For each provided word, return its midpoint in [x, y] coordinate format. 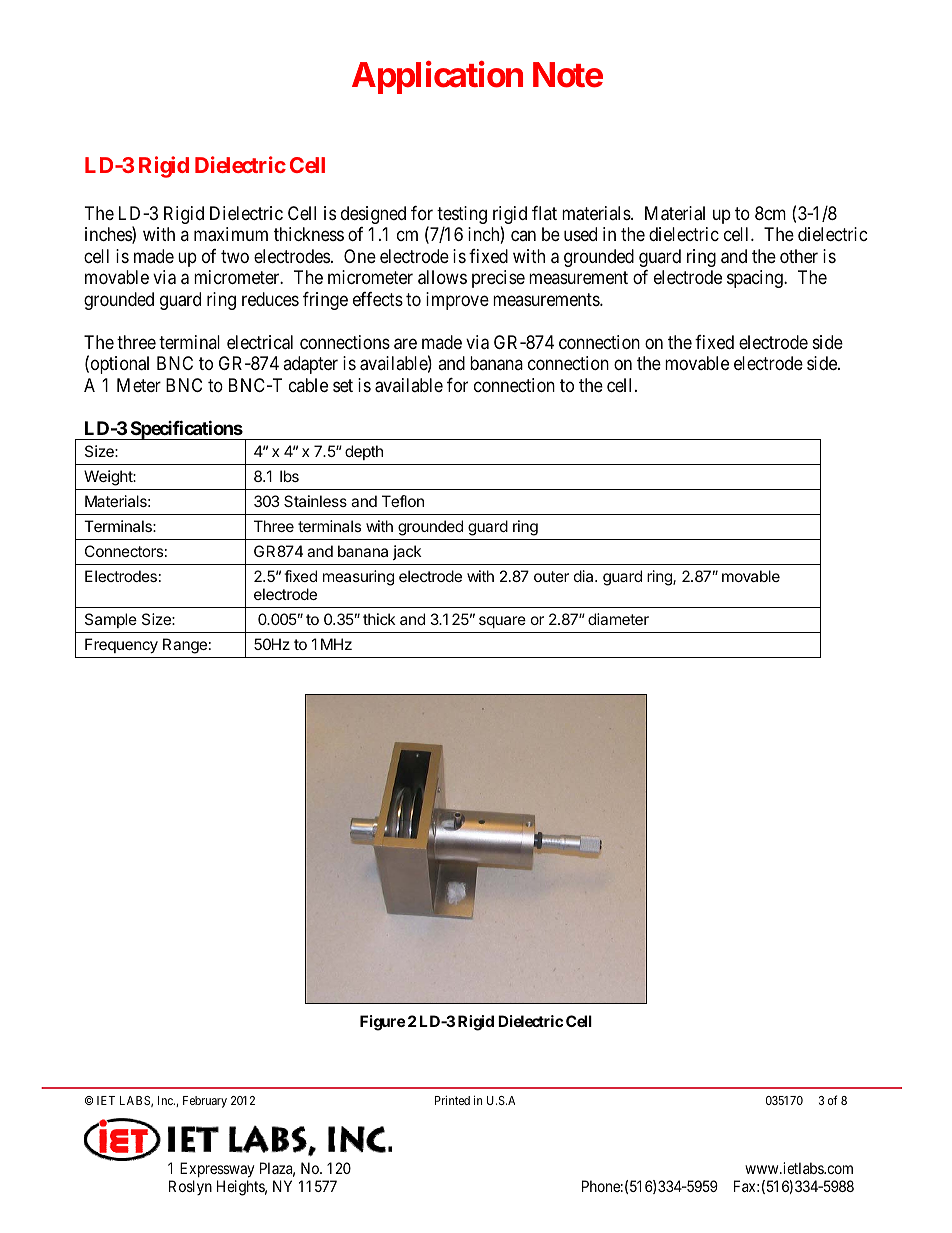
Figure [382, 1023]
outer [551, 576]
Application [437, 78]
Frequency [121, 646]
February [205, 1102]
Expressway [217, 1171]
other [799, 256]
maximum [231, 234]
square [502, 622]
